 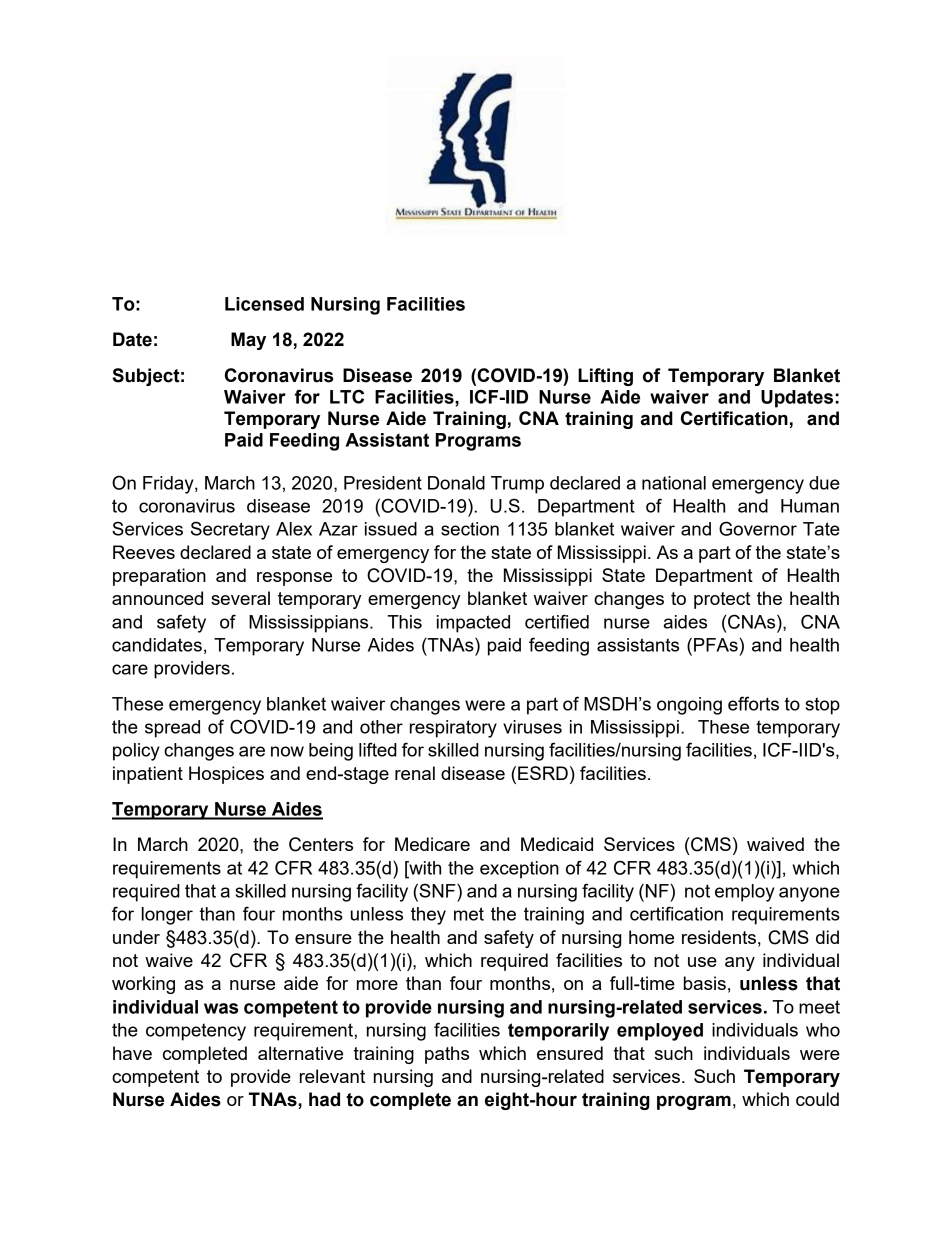 What do you see at coordinates (605, 377) in the page?
I see `Lifting` at bounding box center [605, 377].
